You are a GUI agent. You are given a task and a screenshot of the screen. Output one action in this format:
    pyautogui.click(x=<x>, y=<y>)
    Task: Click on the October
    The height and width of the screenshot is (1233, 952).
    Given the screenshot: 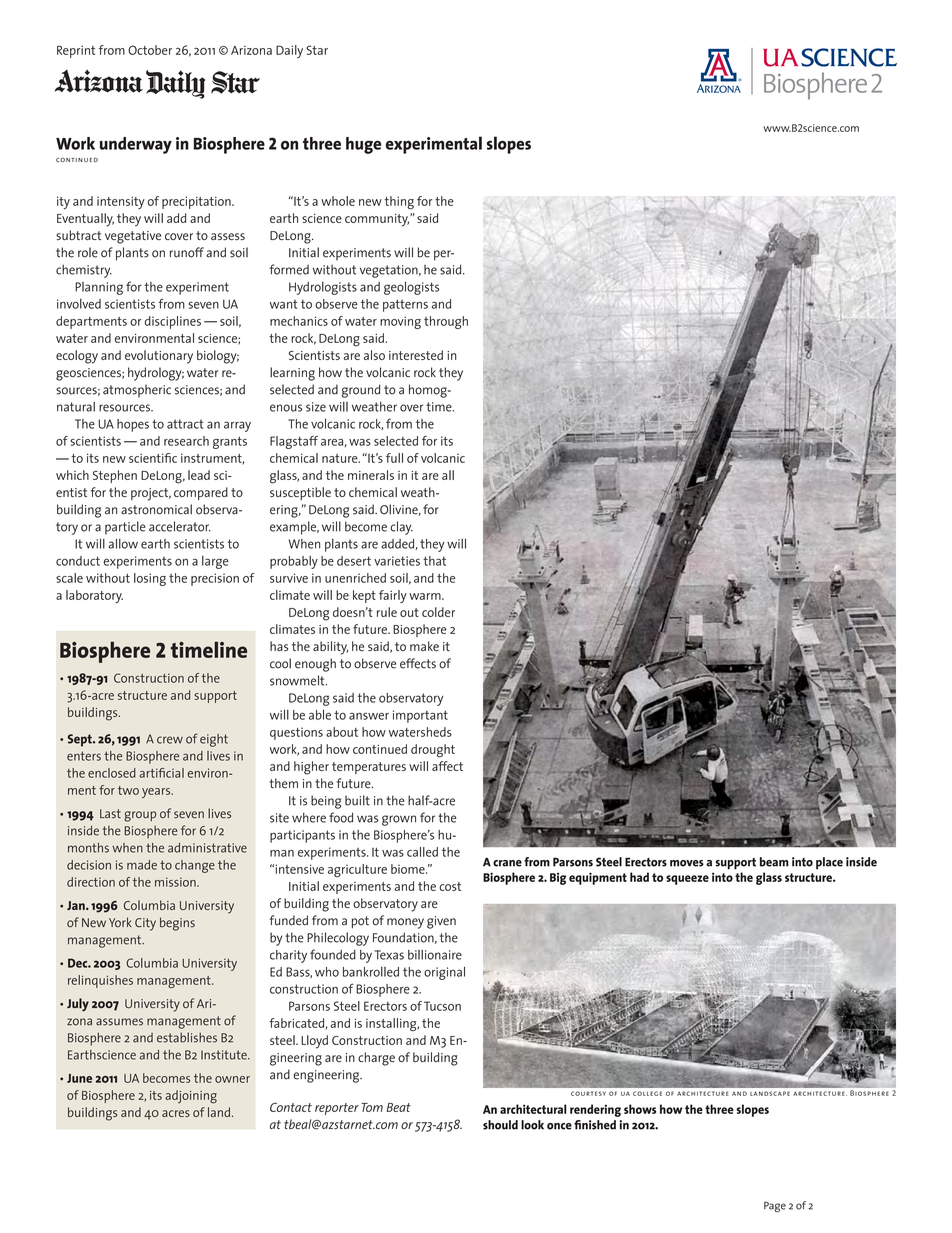 What is the action you would take?
    pyautogui.click(x=150, y=50)
